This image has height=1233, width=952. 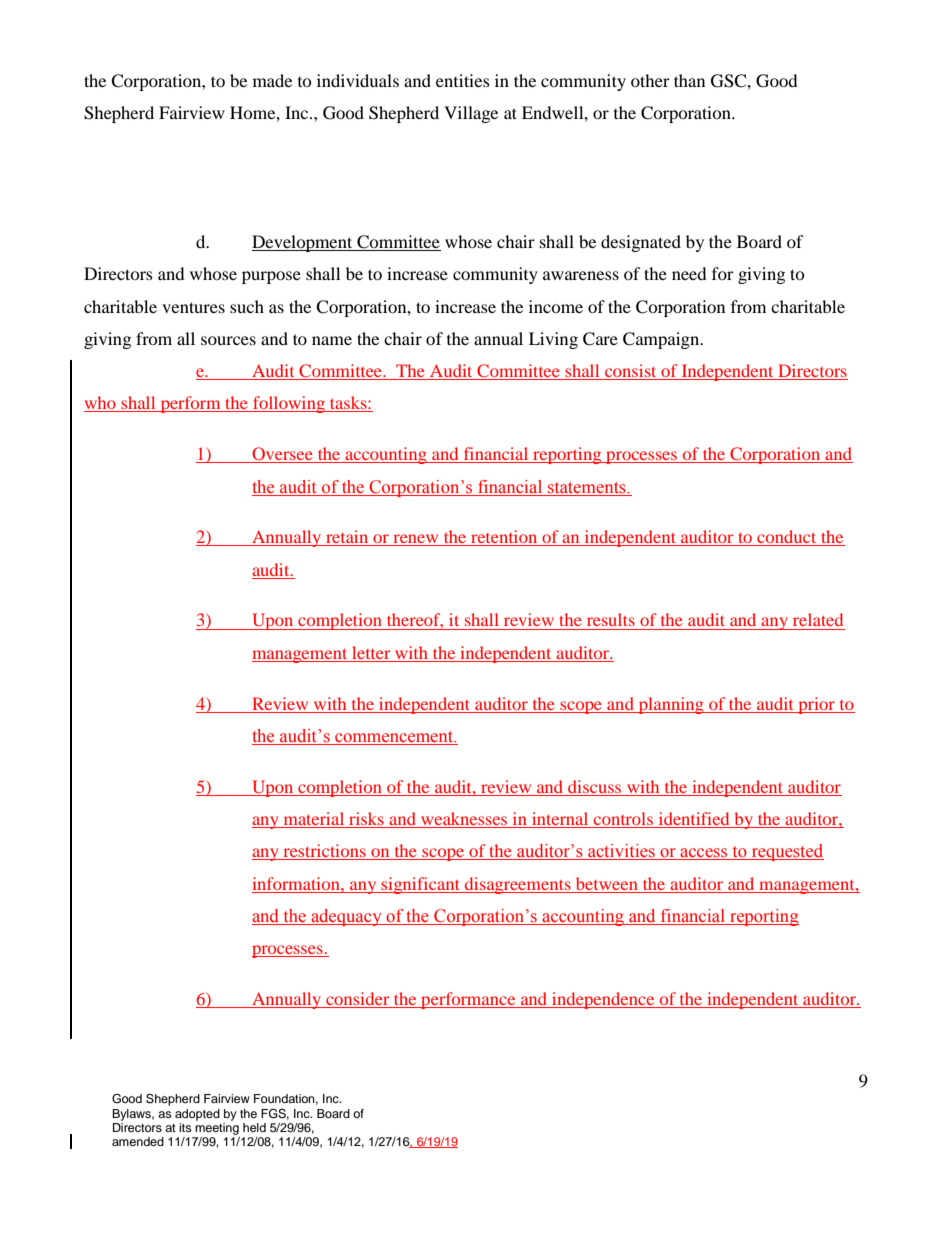 I want to click on related, so click(x=818, y=619).
